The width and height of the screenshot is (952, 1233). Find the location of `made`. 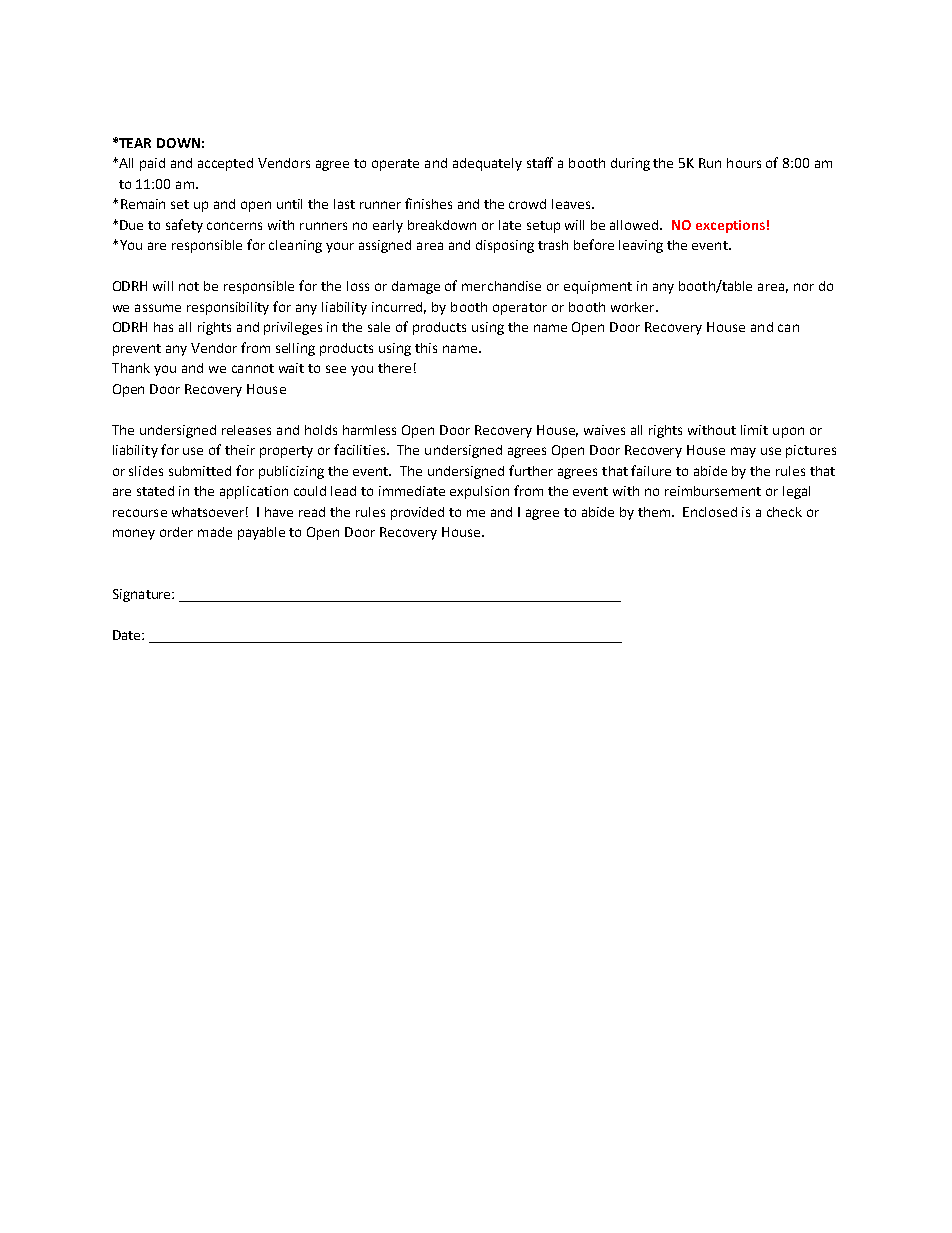

made is located at coordinates (215, 532).
